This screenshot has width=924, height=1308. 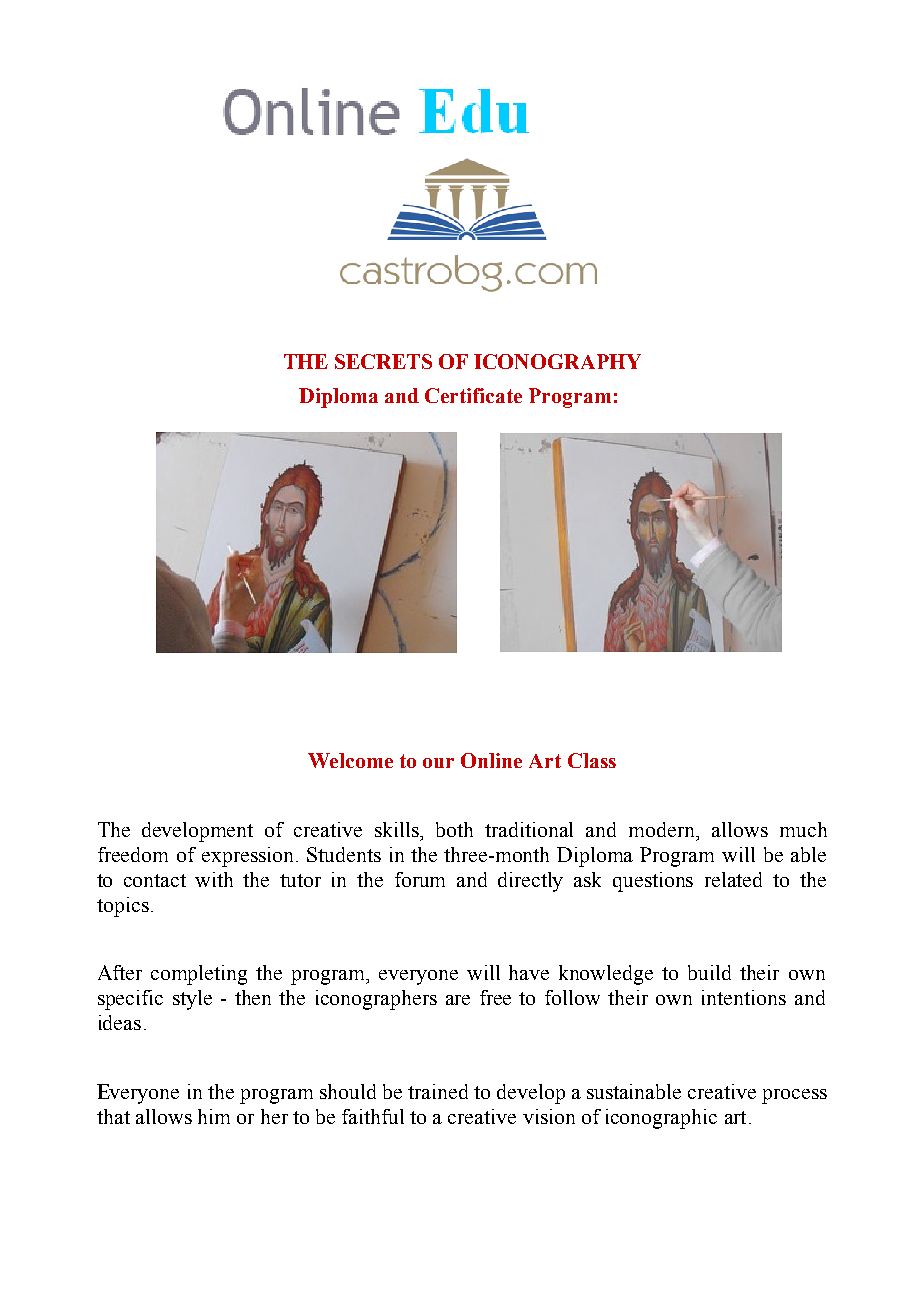 I want to click on skills, so click(x=398, y=829).
